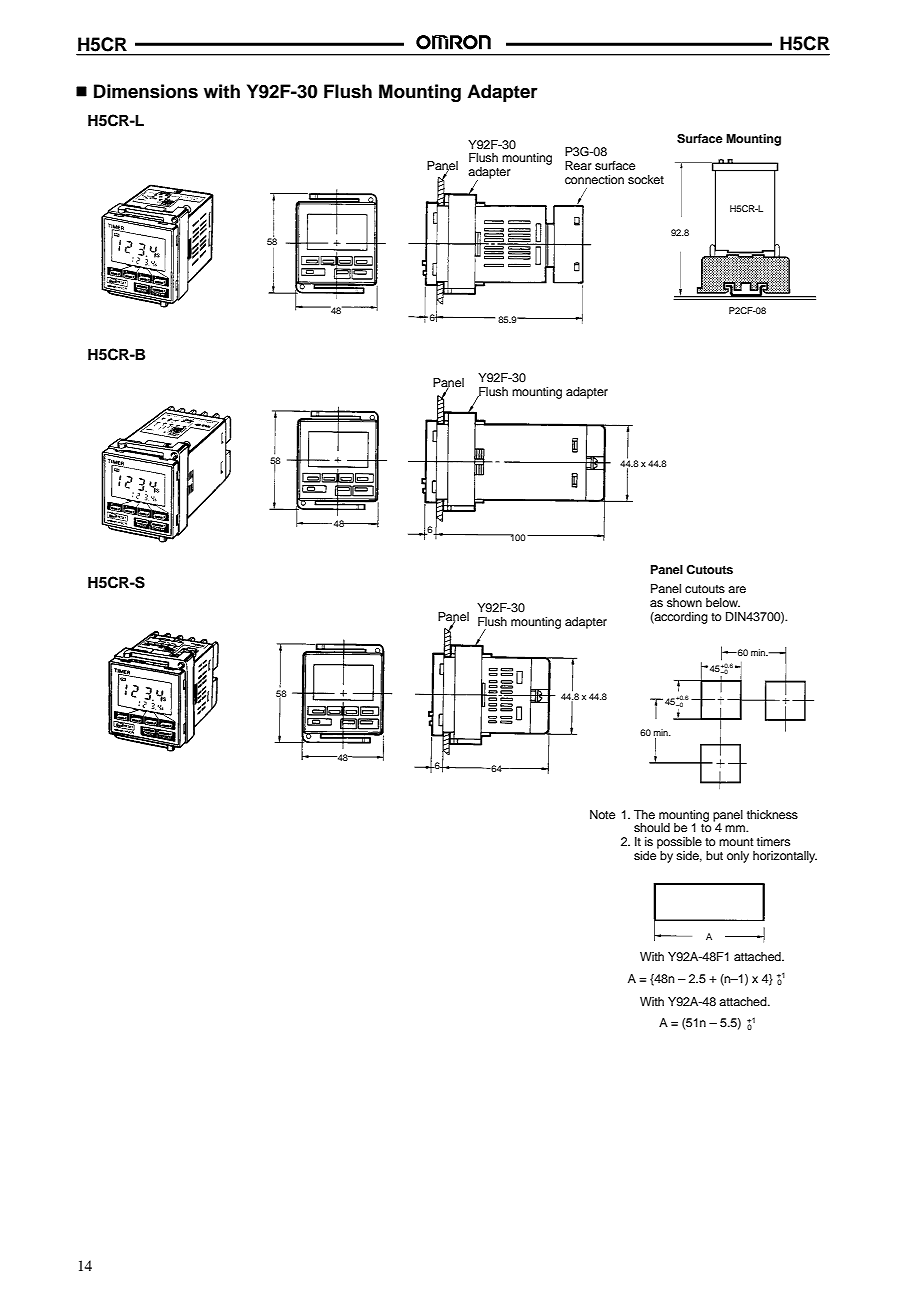 This screenshot has width=924, height=1307. Describe the element at coordinates (723, 602) in the screenshot. I see `below` at that location.
